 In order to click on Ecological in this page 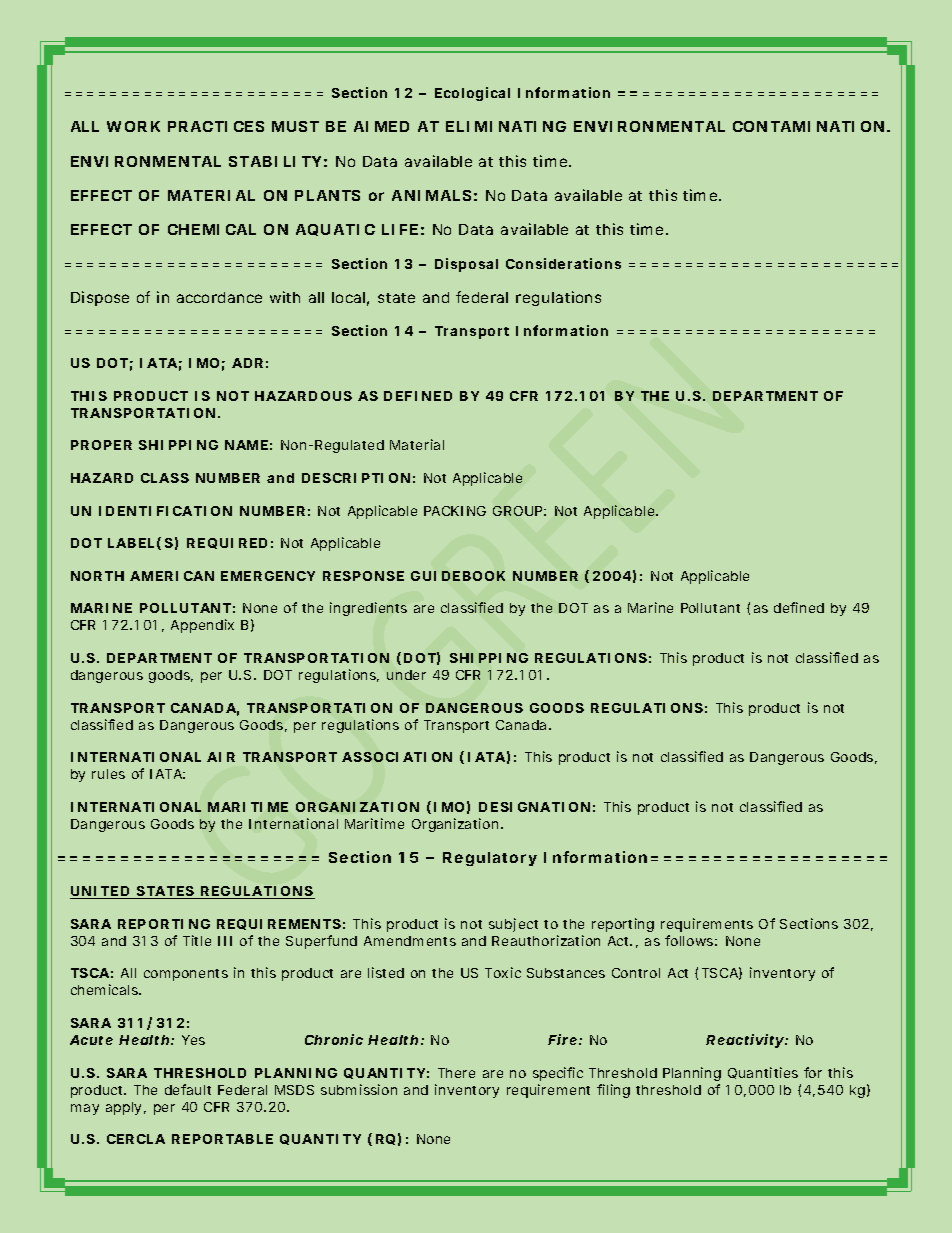, I will do `click(472, 94)`.
